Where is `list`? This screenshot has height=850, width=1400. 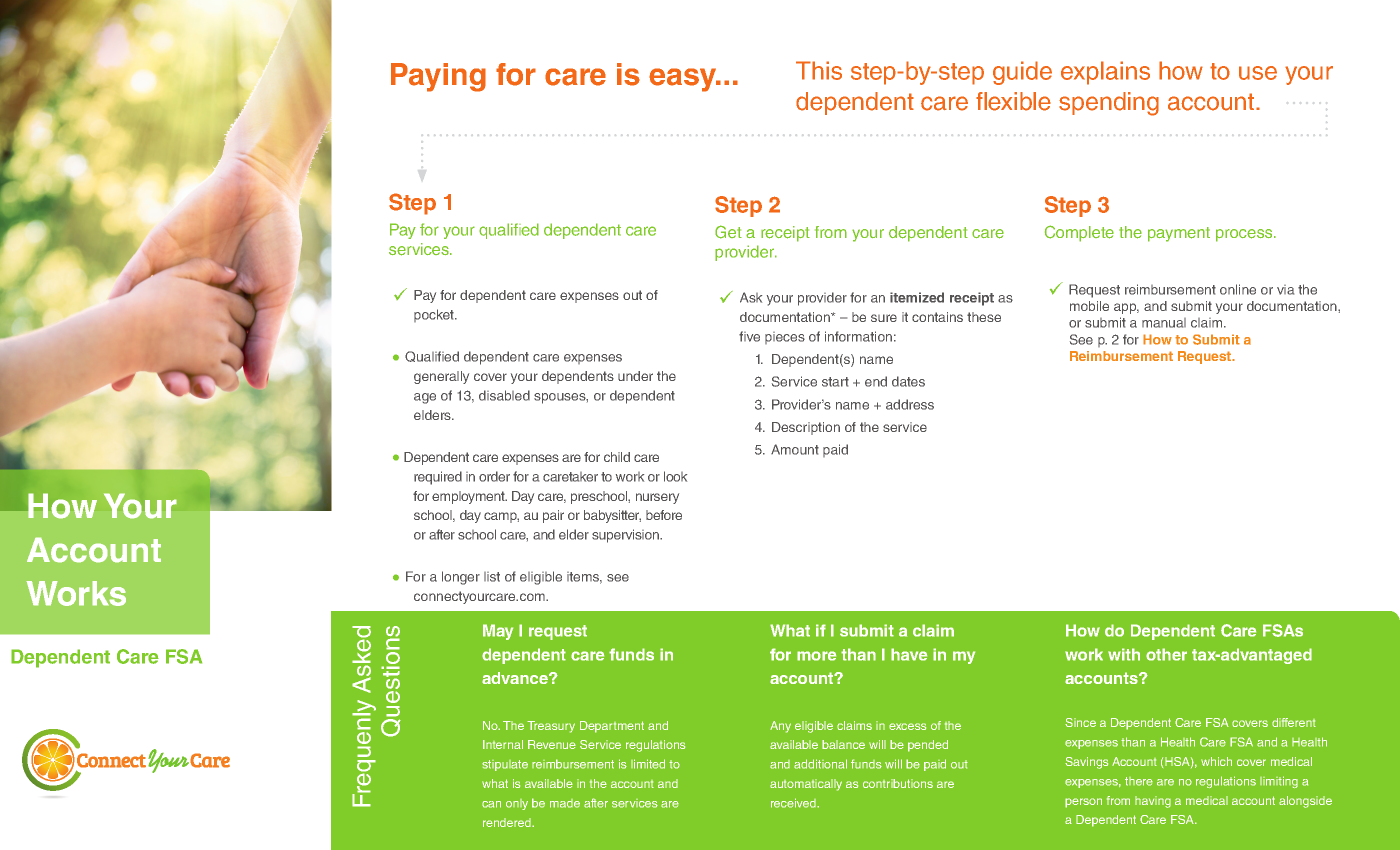
list is located at coordinates (492, 577).
